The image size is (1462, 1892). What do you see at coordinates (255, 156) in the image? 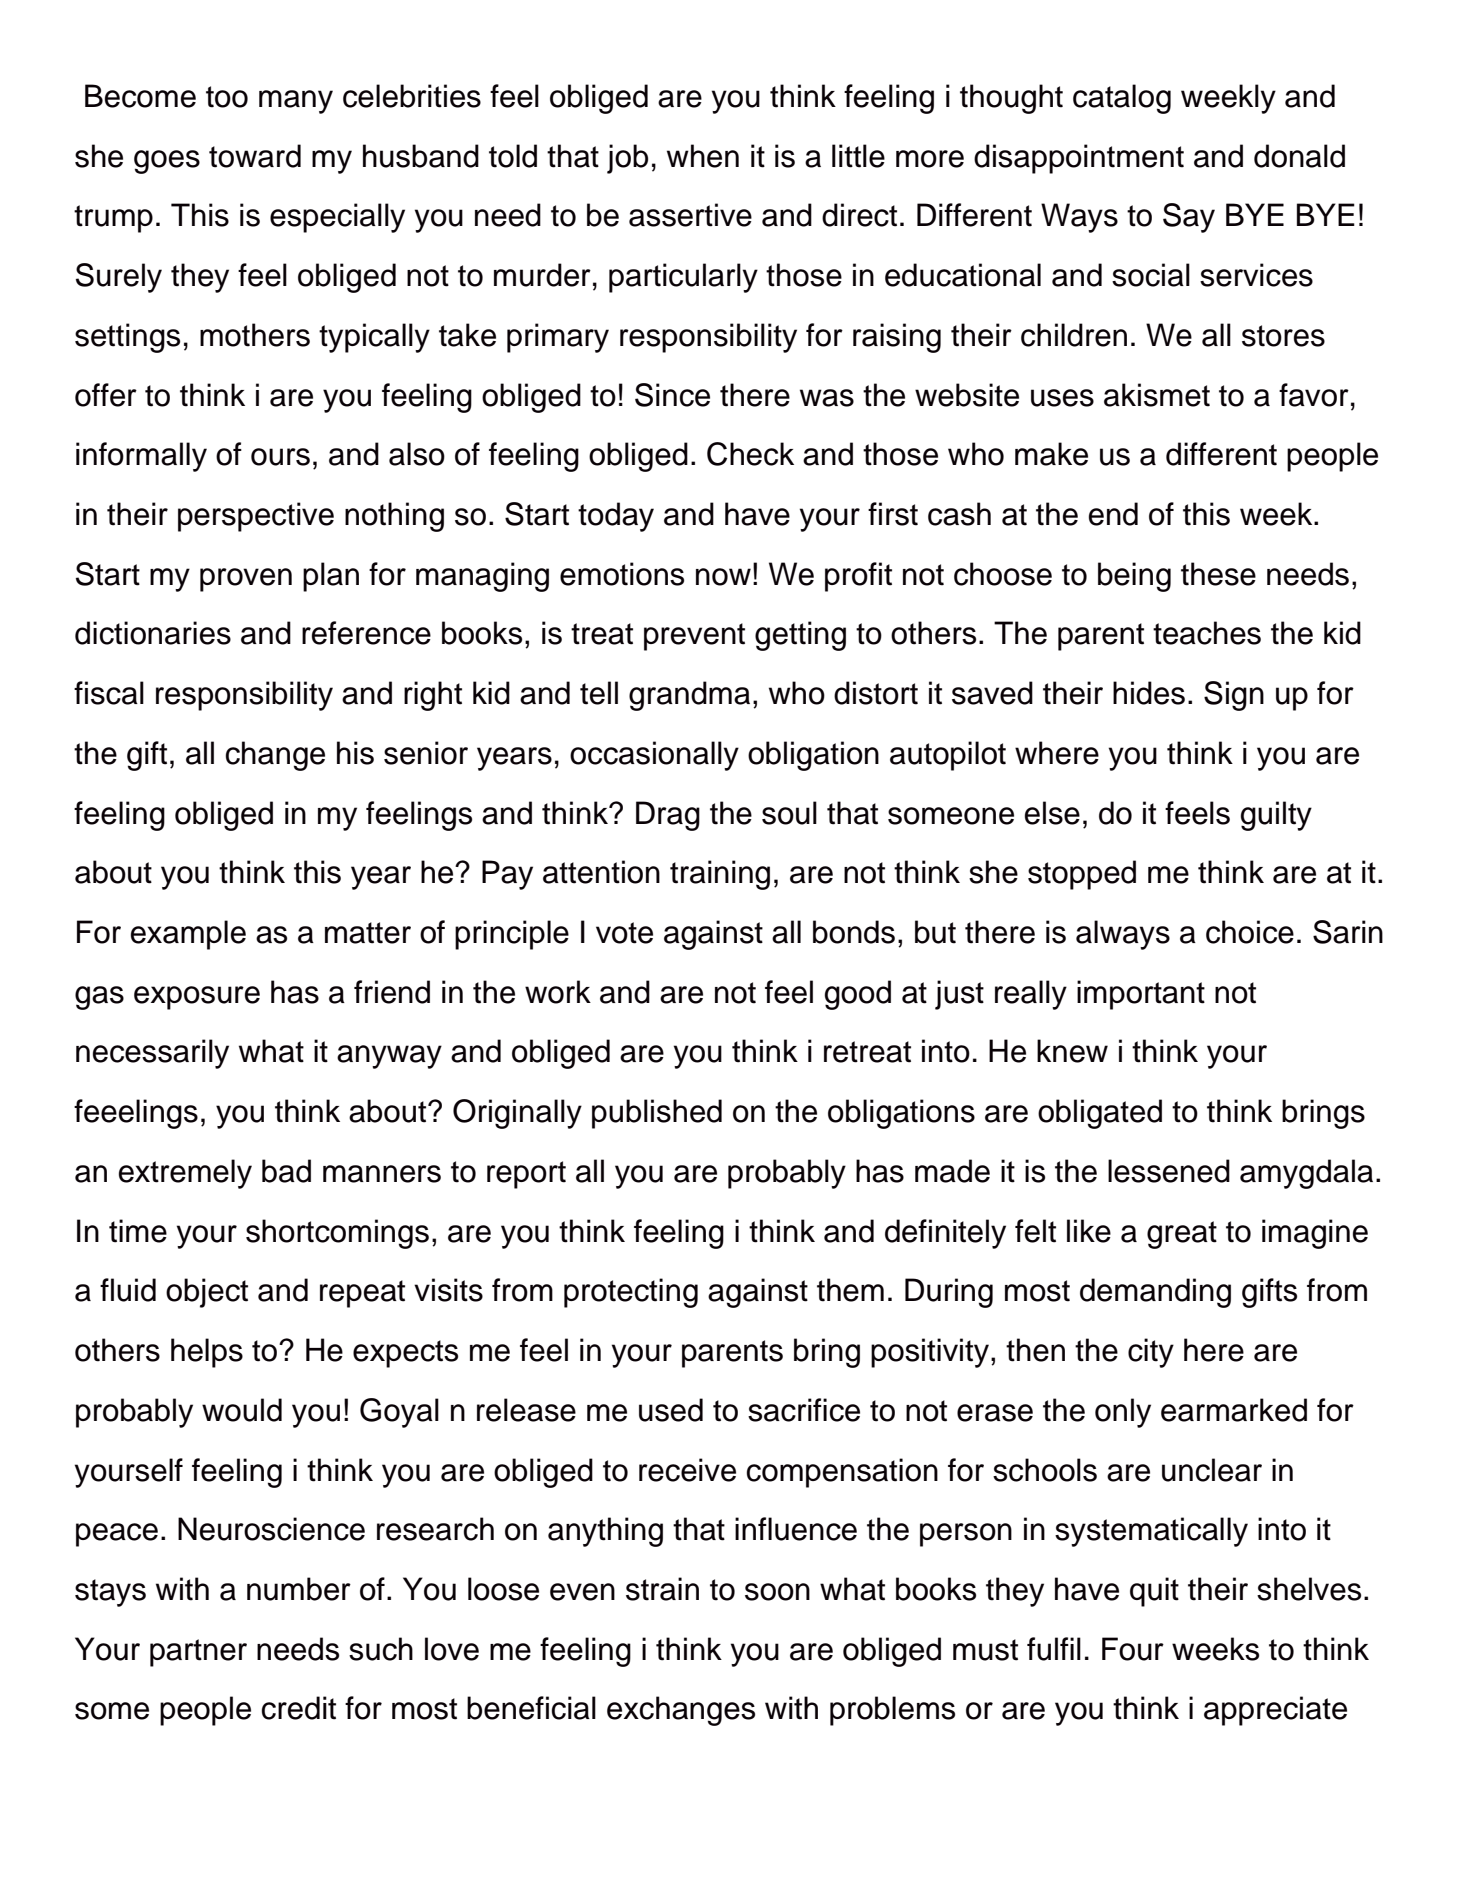
I see `toward` at bounding box center [255, 156].
